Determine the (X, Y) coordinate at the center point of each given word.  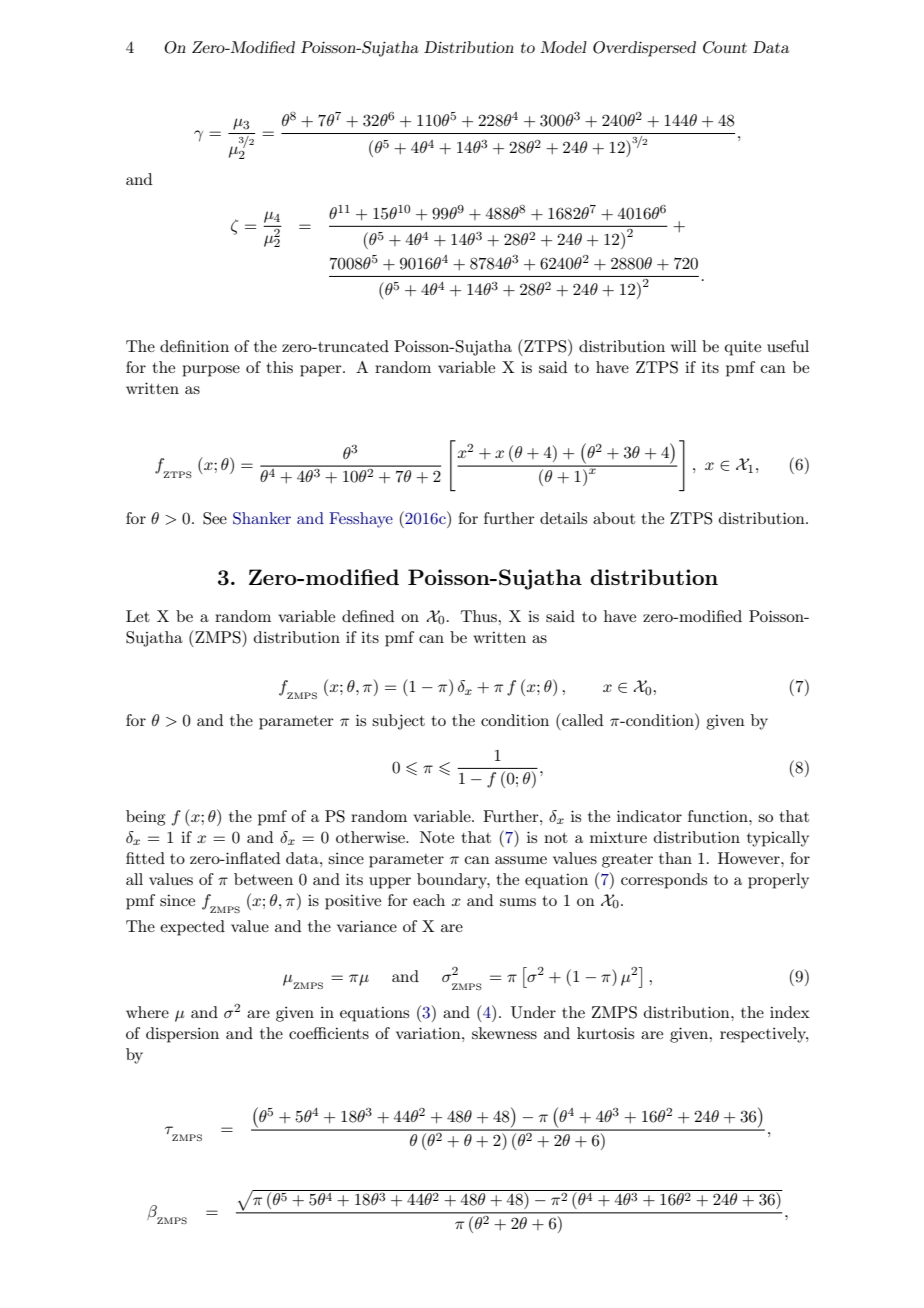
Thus (480, 616)
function (719, 816)
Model (563, 47)
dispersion (182, 1035)
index (790, 1012)
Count (725, 47)
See (215, 518)
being (145, 818)
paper (322, 371)
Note (437, 837)
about (614, 518)
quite (743, 348)
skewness (504, 1033)
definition (194, 346)
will (684, 346)
